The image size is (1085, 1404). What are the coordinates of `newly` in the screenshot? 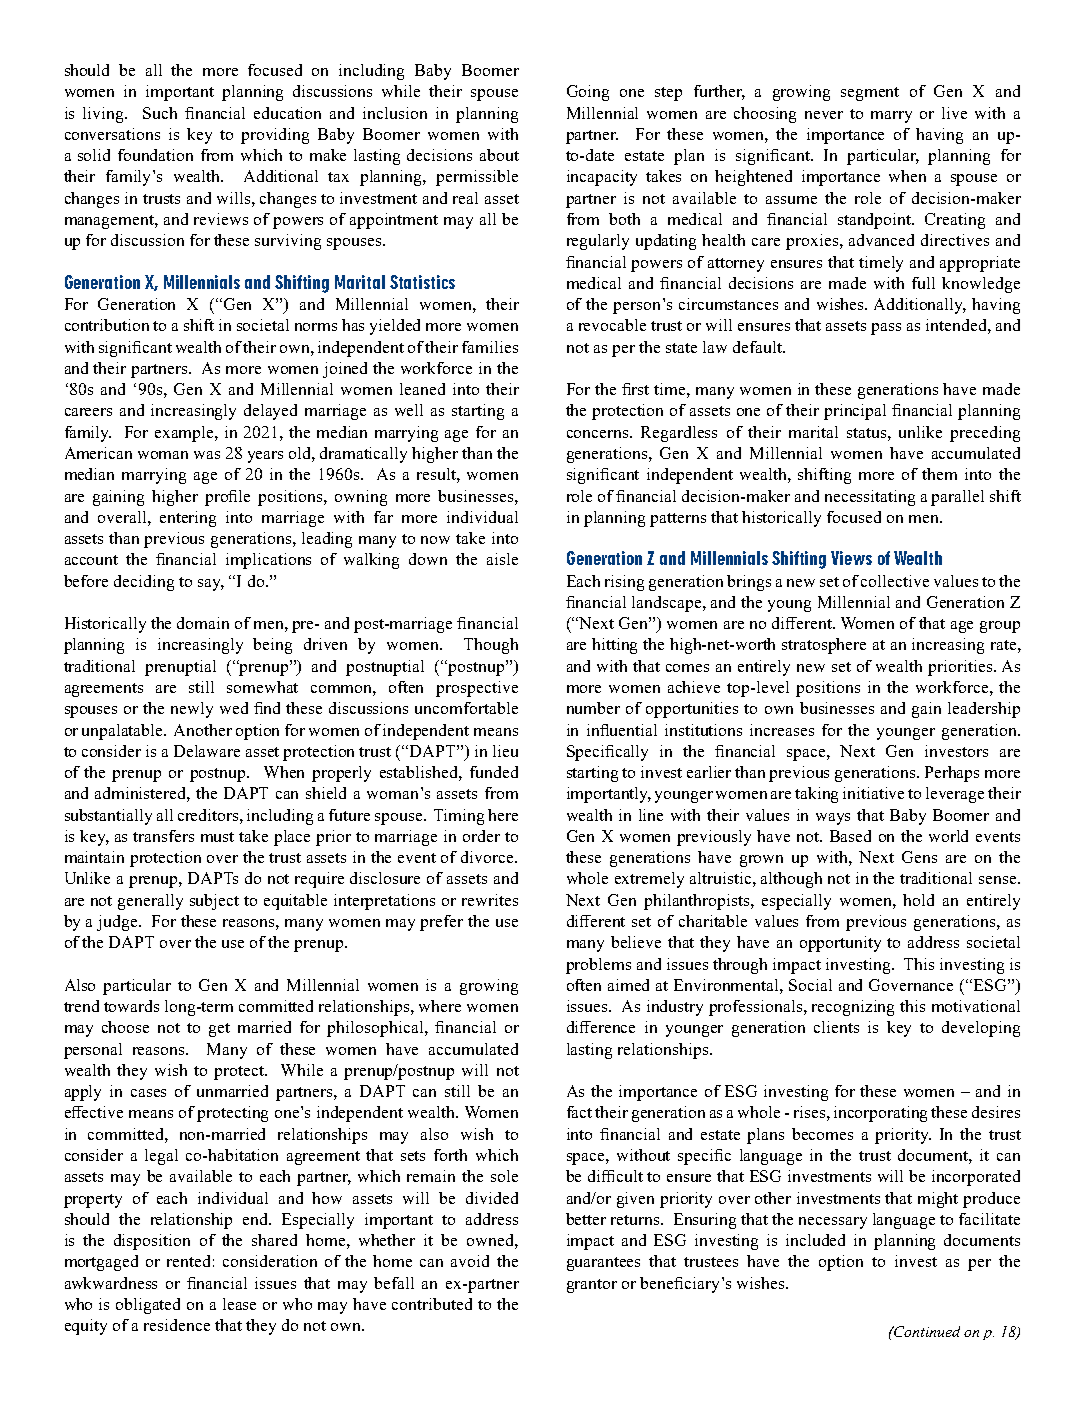 It's located at (192, 710).
